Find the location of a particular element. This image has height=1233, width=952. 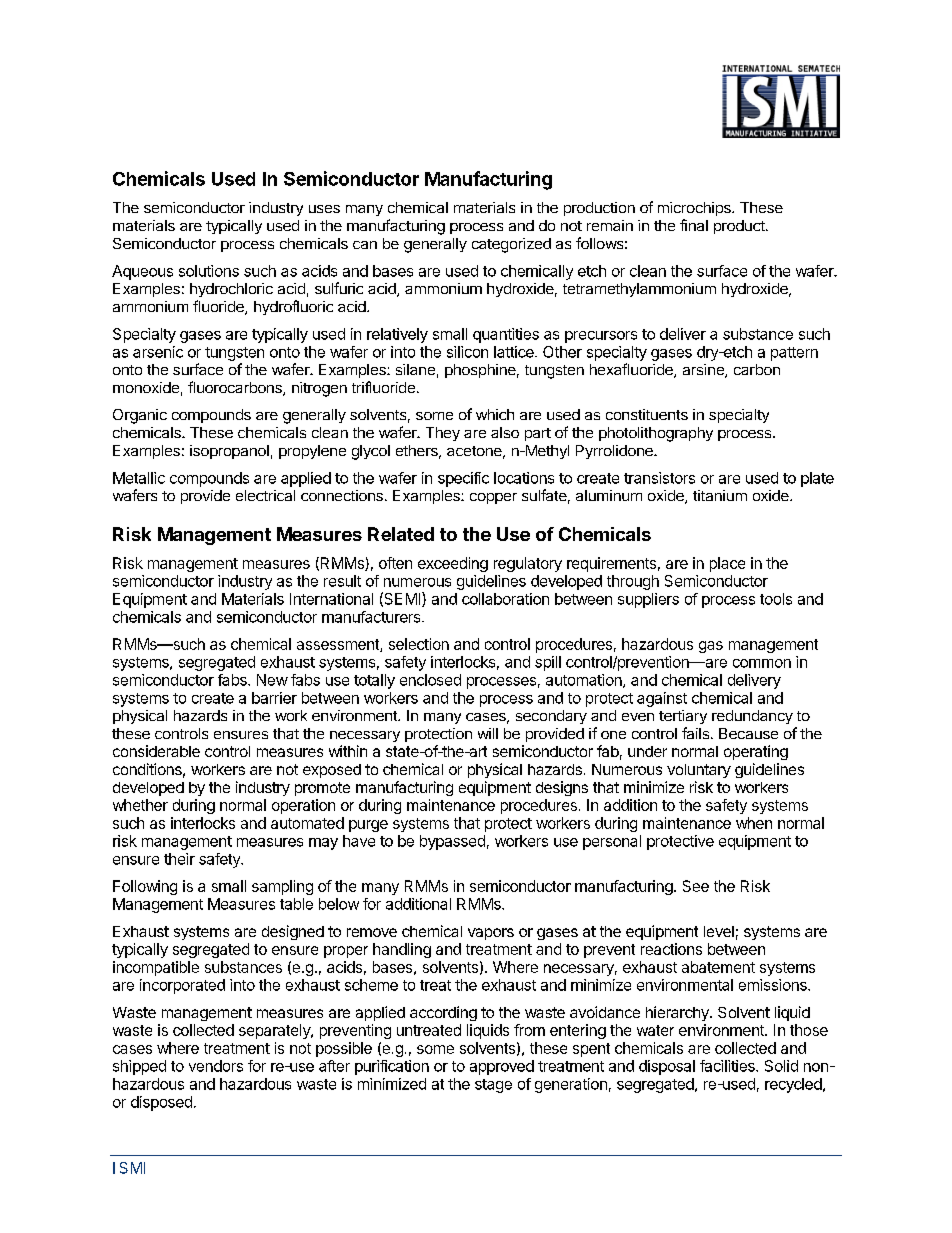

solutions is located at coordinates (209, 271).
